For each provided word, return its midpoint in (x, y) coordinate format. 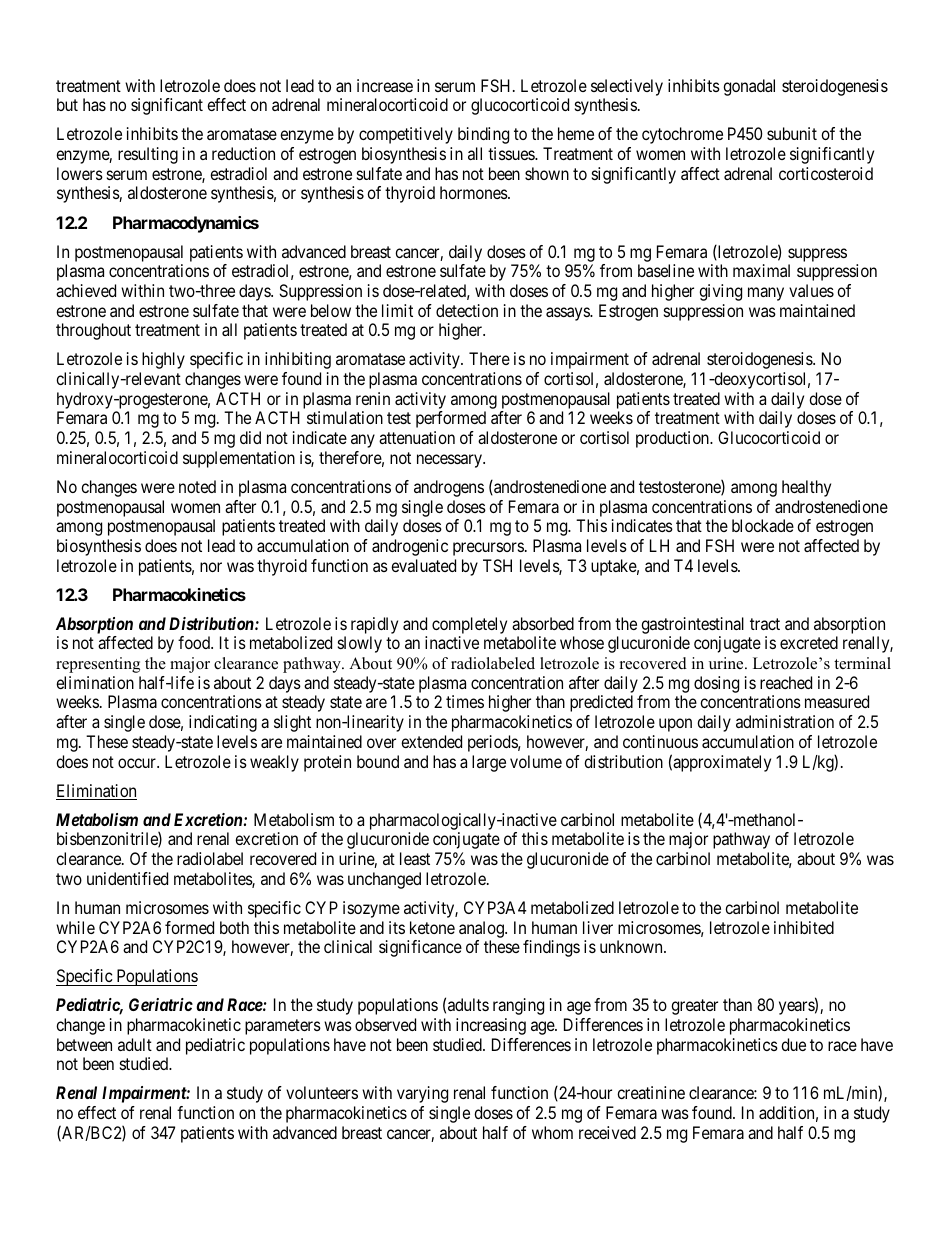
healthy (806, 488)
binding (483, 135)
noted (197, 486)
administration (785, 721)
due (793, 1044)
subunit (792, 133)
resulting (148, 155)
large (489, 763)
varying (422, 1094)
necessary (450, 461)
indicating (223, 723)
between (84, 1044)
